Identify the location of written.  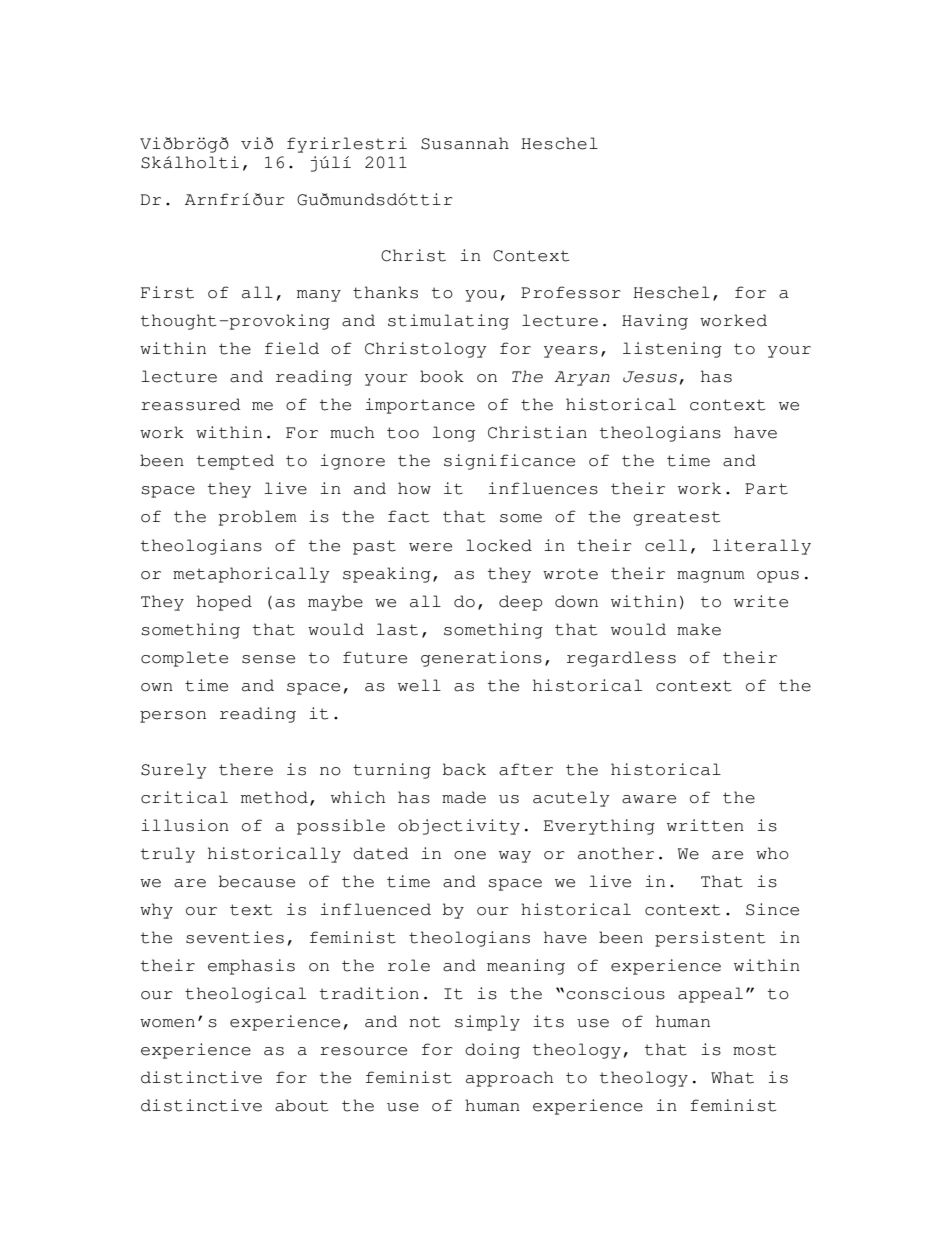
(705, 825).
